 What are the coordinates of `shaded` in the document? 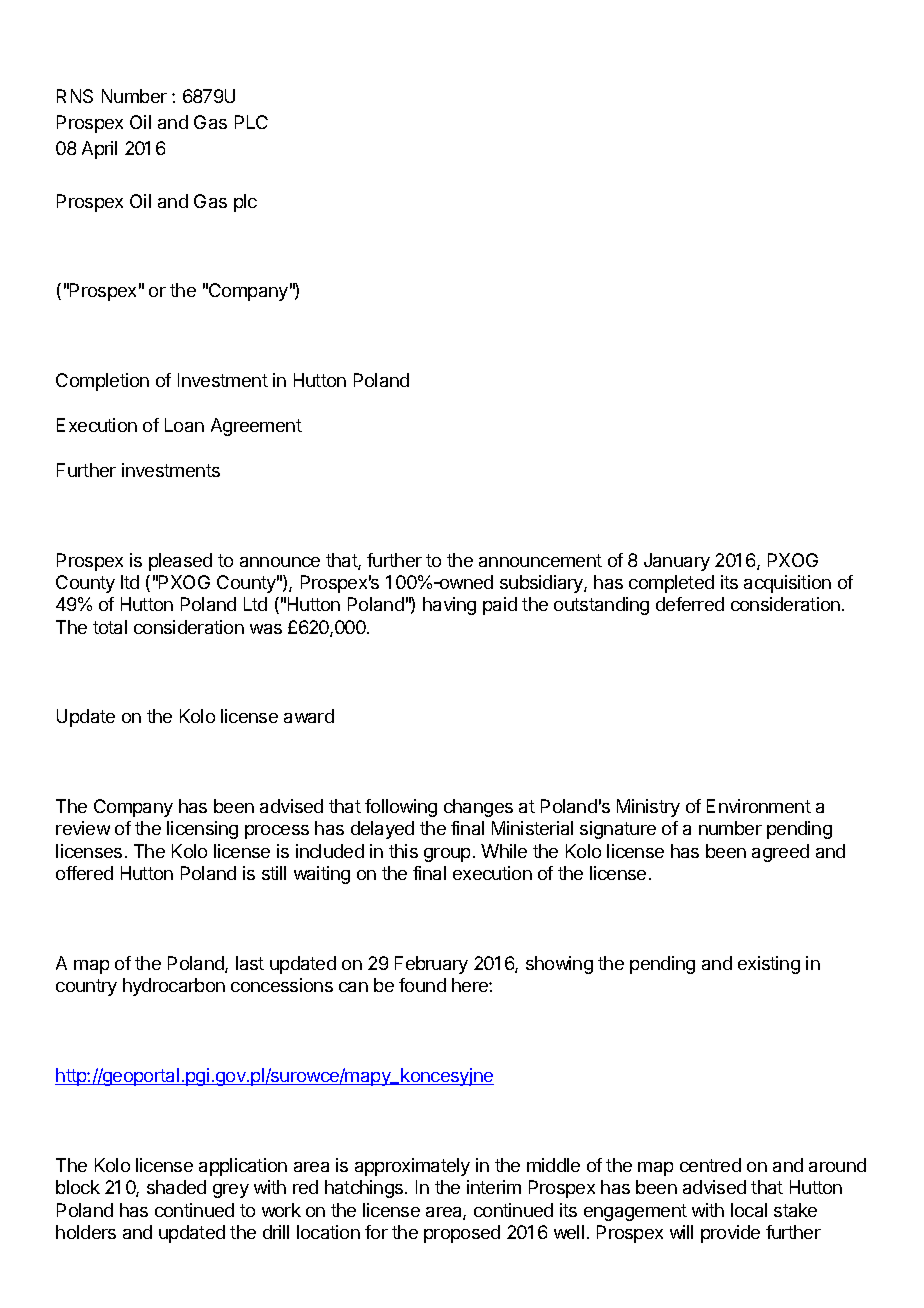 It's located at (176, 1187).
